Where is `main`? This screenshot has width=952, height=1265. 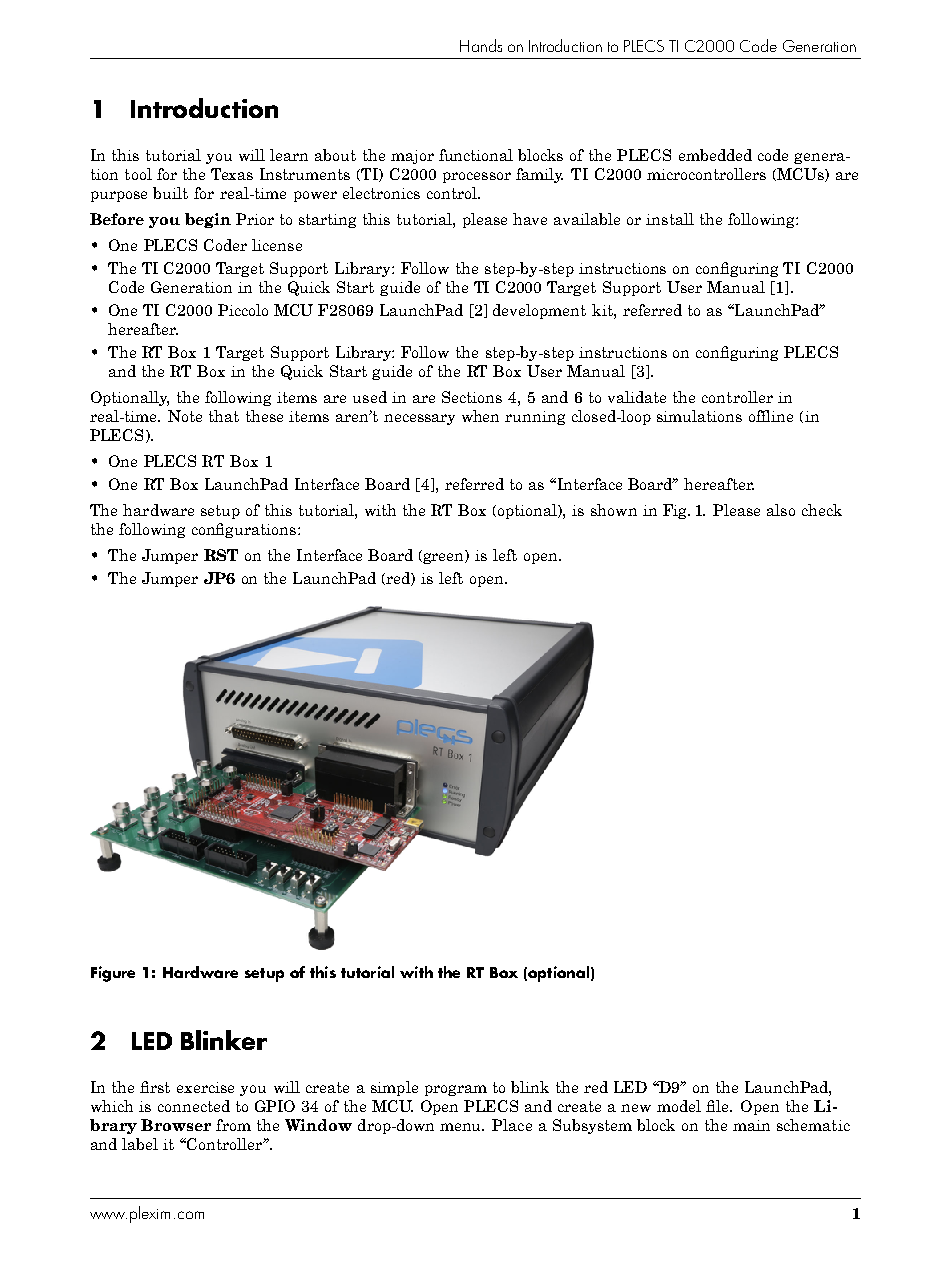
main is located at coordinates (751, 1125).
